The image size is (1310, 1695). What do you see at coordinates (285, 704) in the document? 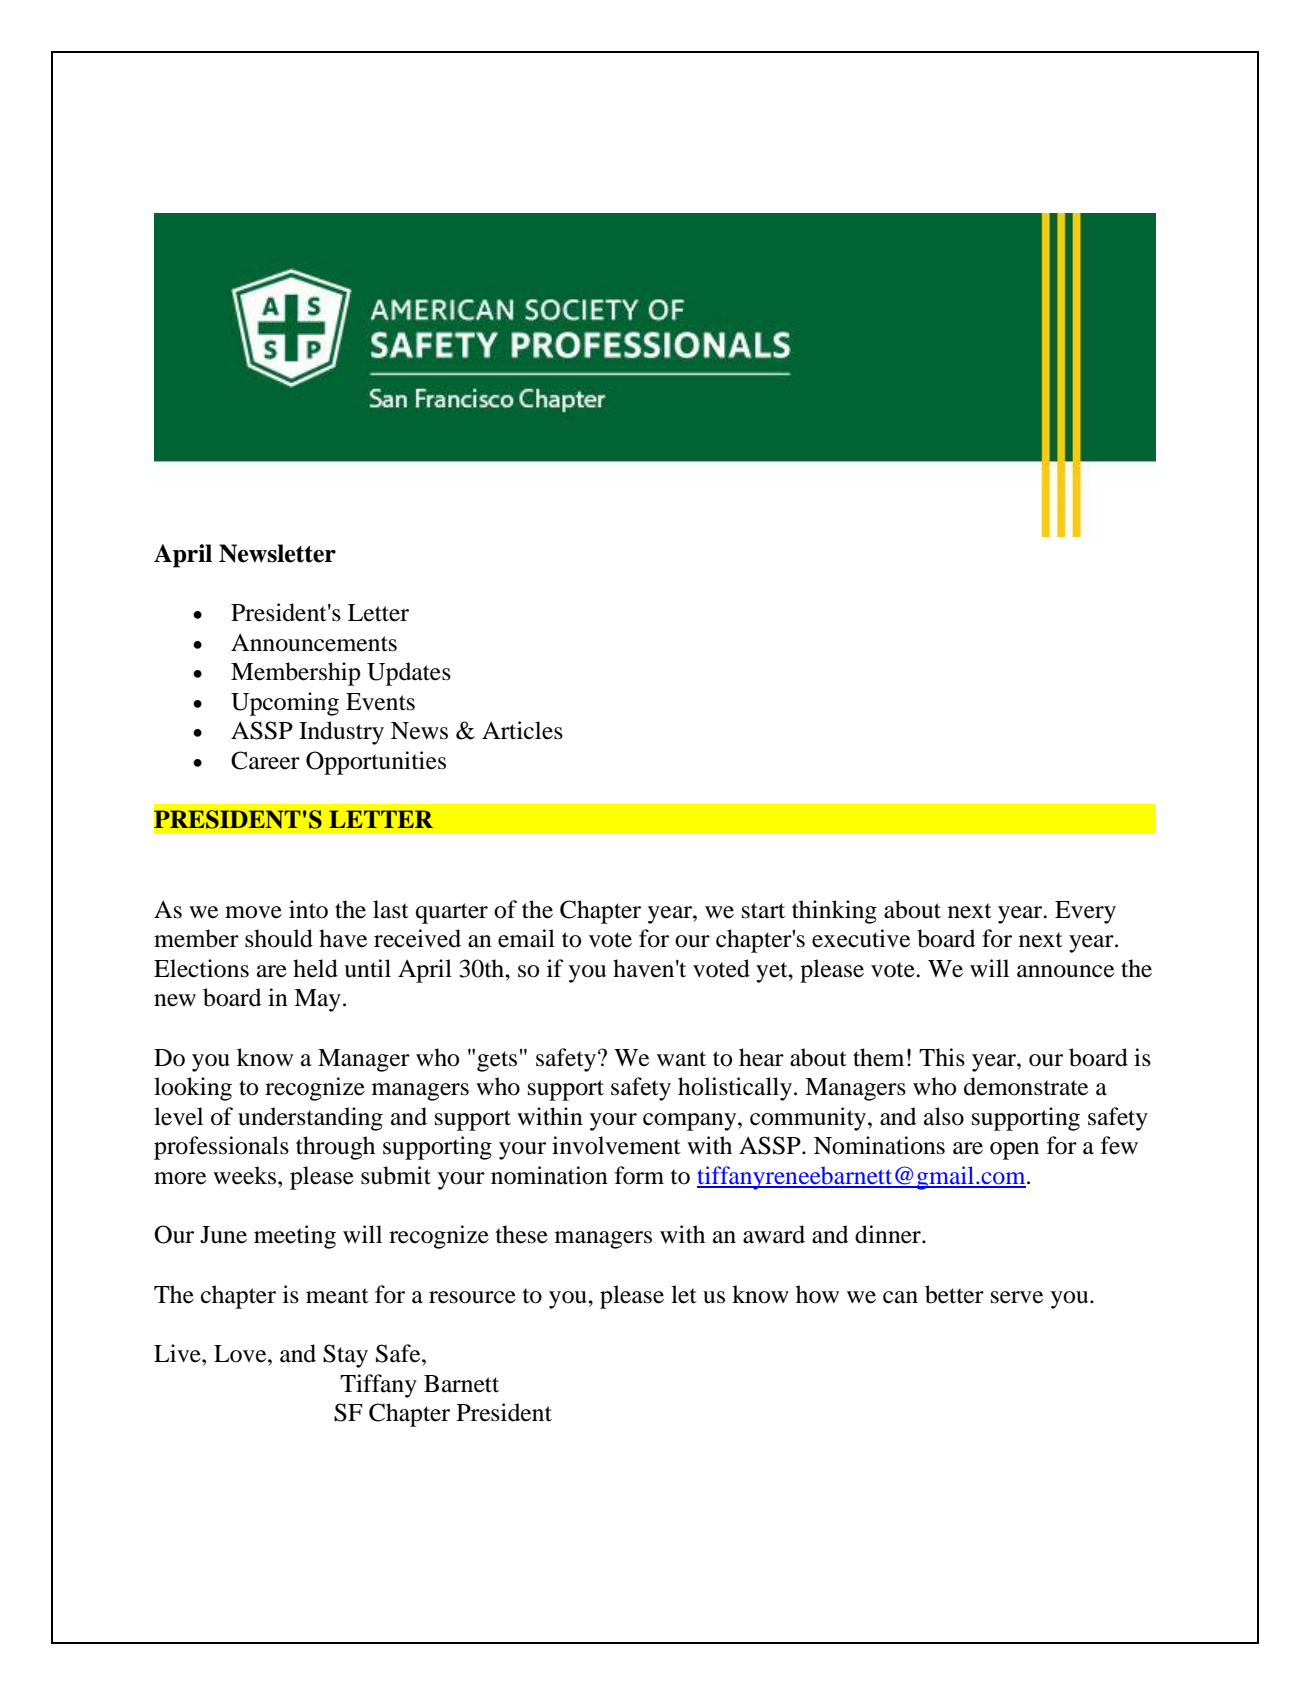
I see `Upcoming` at bounding box center [285, 704].
